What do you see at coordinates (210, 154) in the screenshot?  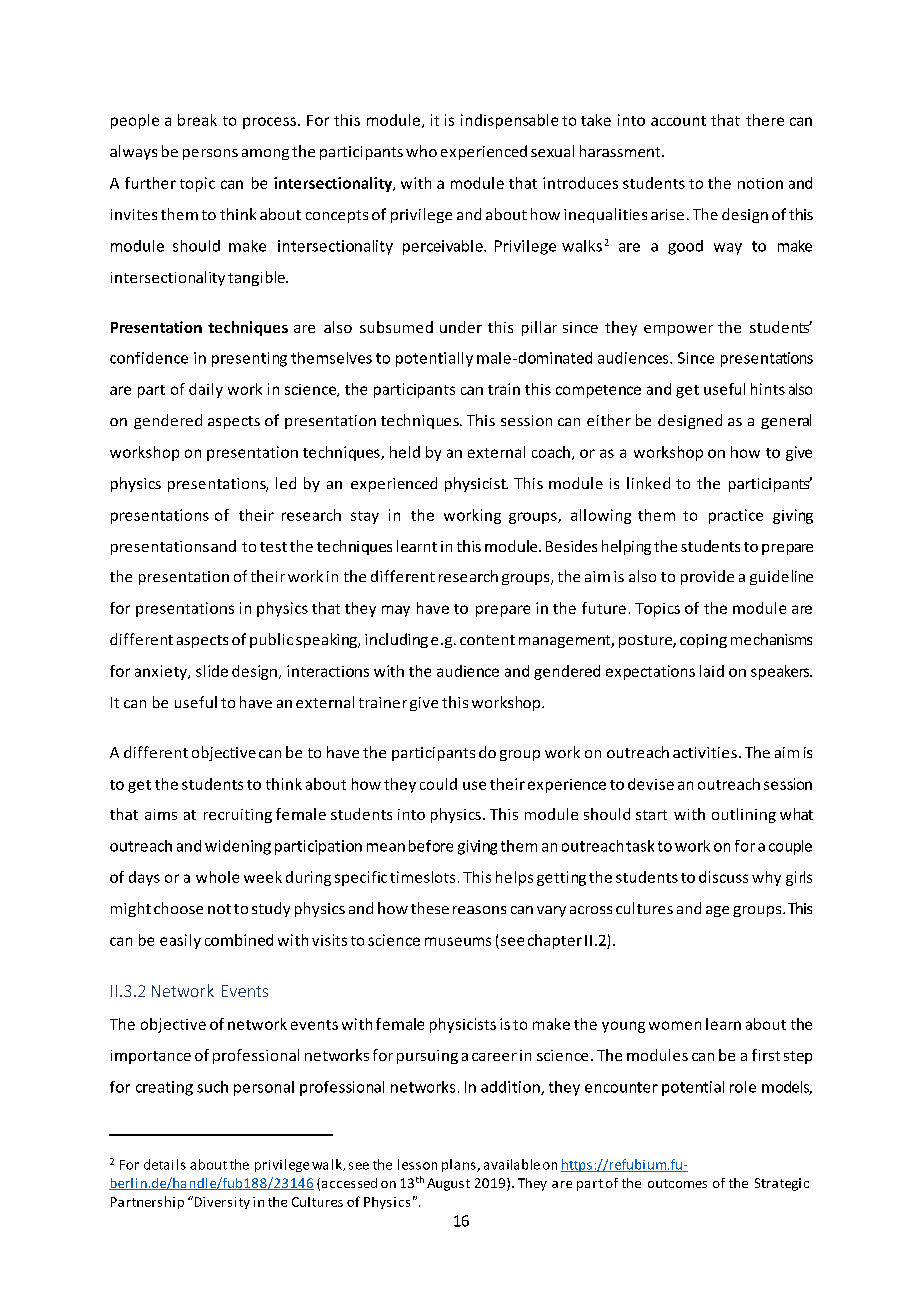 I see `persons` at bounding box center [210, 154].
